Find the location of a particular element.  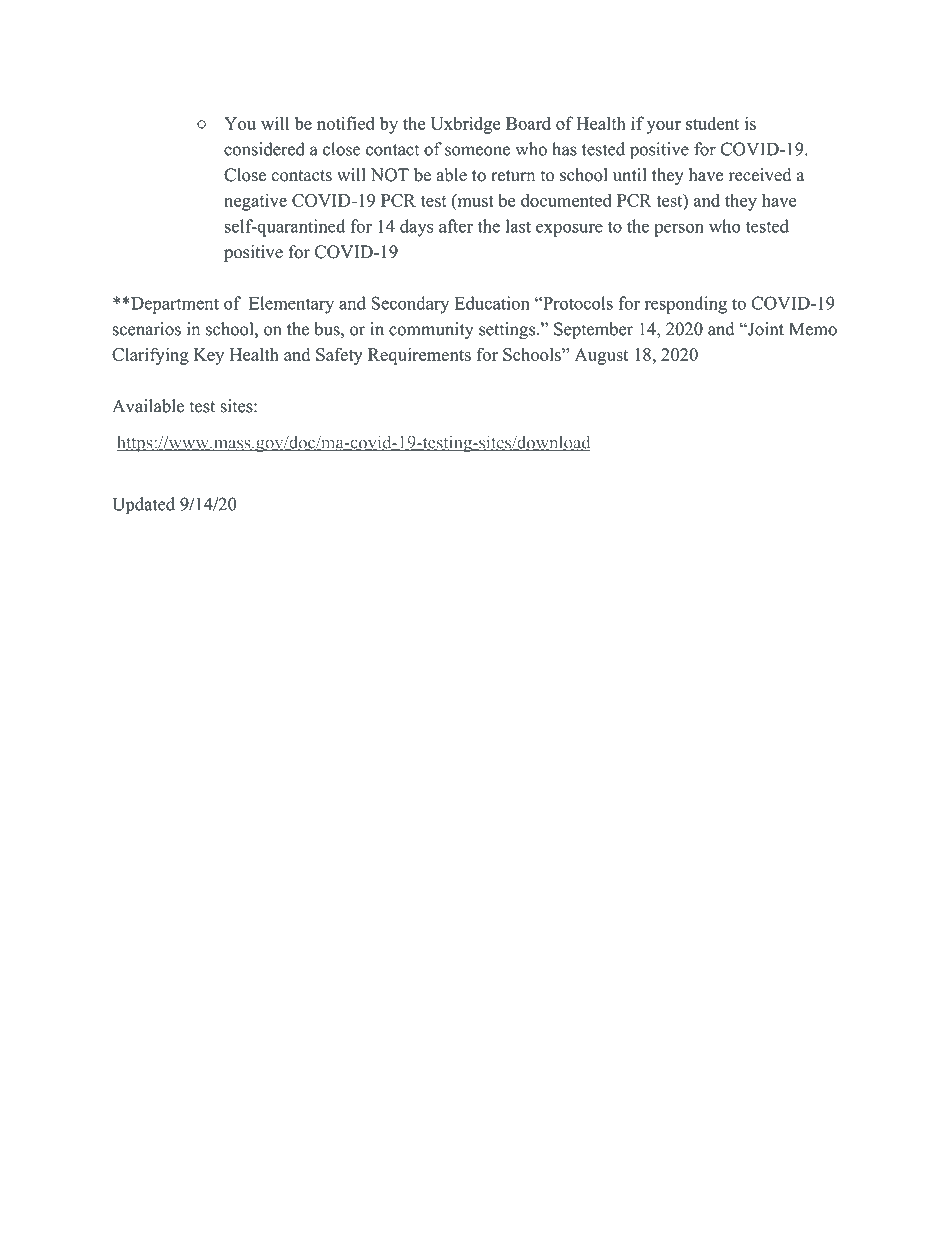

August is located at coordinates (601, 356).
